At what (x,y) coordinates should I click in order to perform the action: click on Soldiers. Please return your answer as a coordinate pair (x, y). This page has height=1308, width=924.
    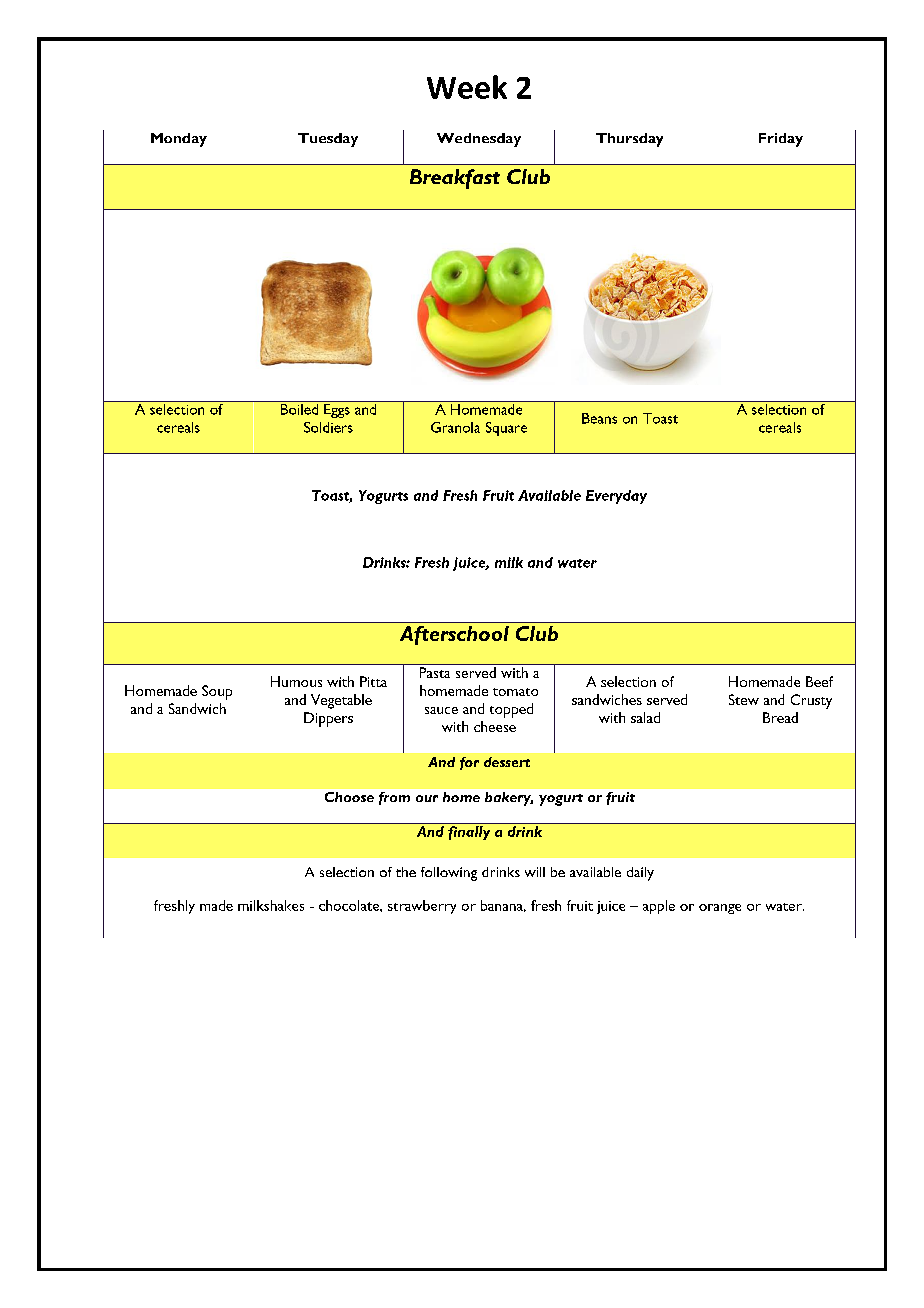
    Looking at the image, I should click on (328, 427).
